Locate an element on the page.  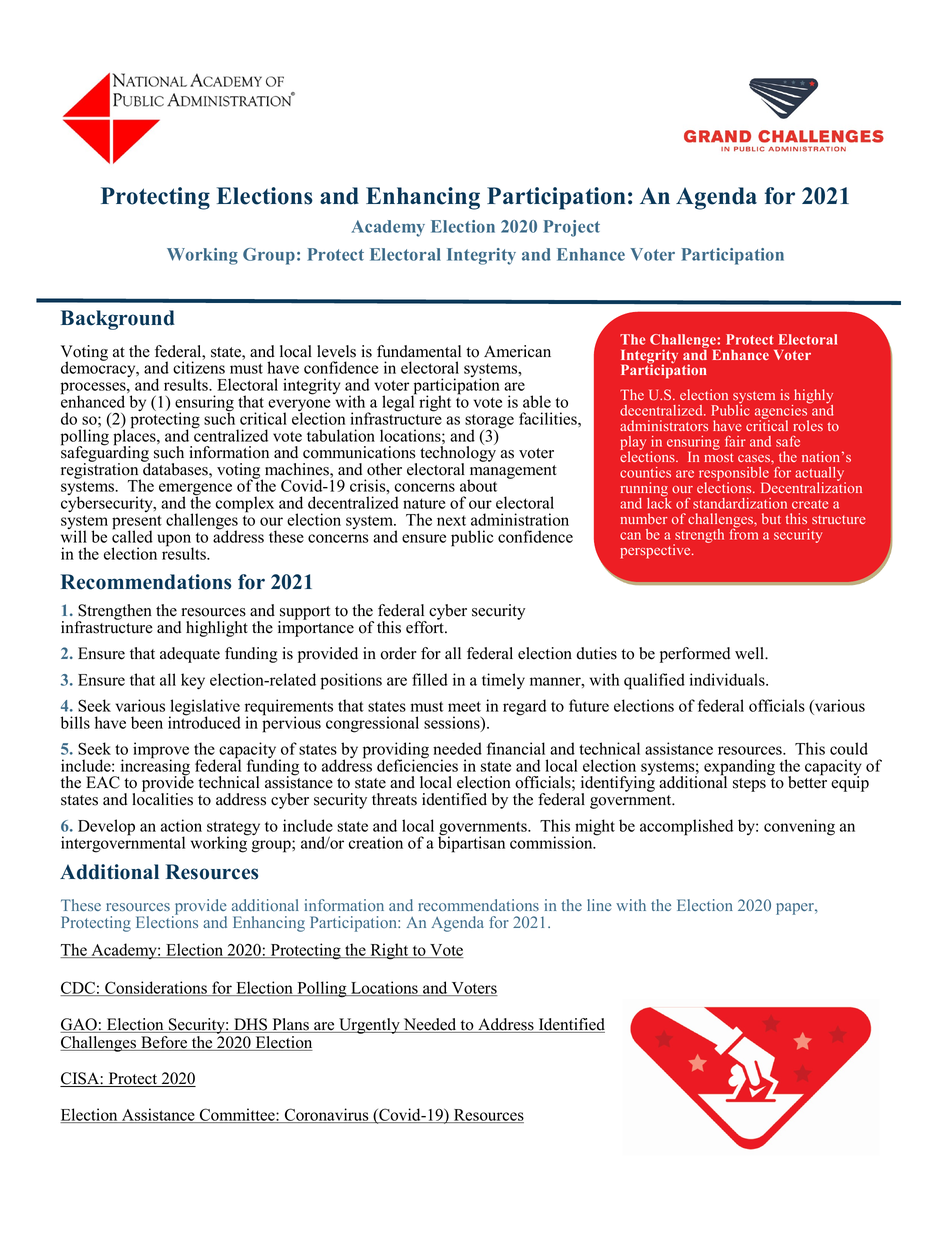
Background is located at coordinates (118, 320).
